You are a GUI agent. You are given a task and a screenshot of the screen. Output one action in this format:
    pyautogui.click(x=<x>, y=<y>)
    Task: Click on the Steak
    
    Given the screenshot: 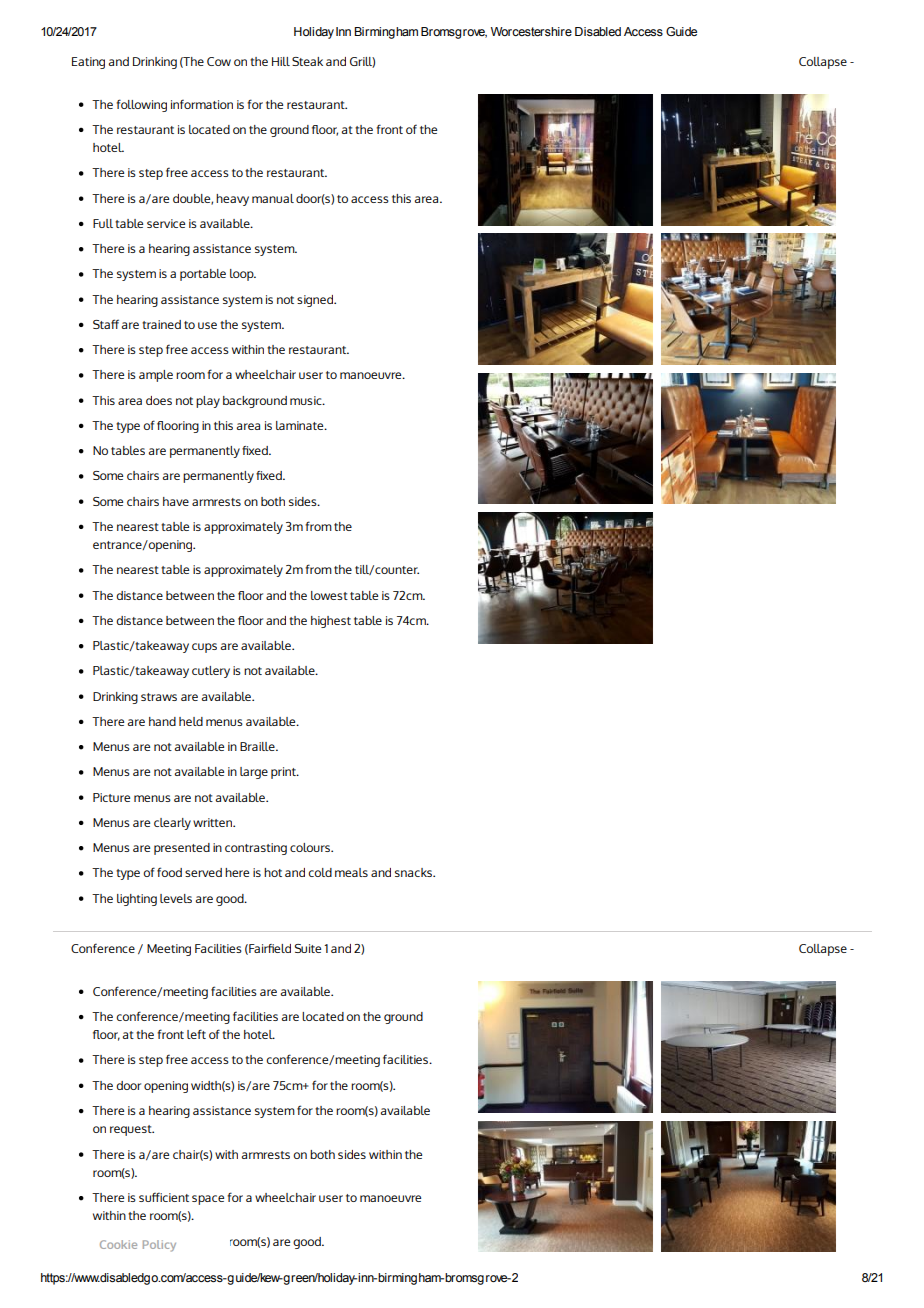 What is the action you would take?
    pyautogui.click(x=307, y=61)
